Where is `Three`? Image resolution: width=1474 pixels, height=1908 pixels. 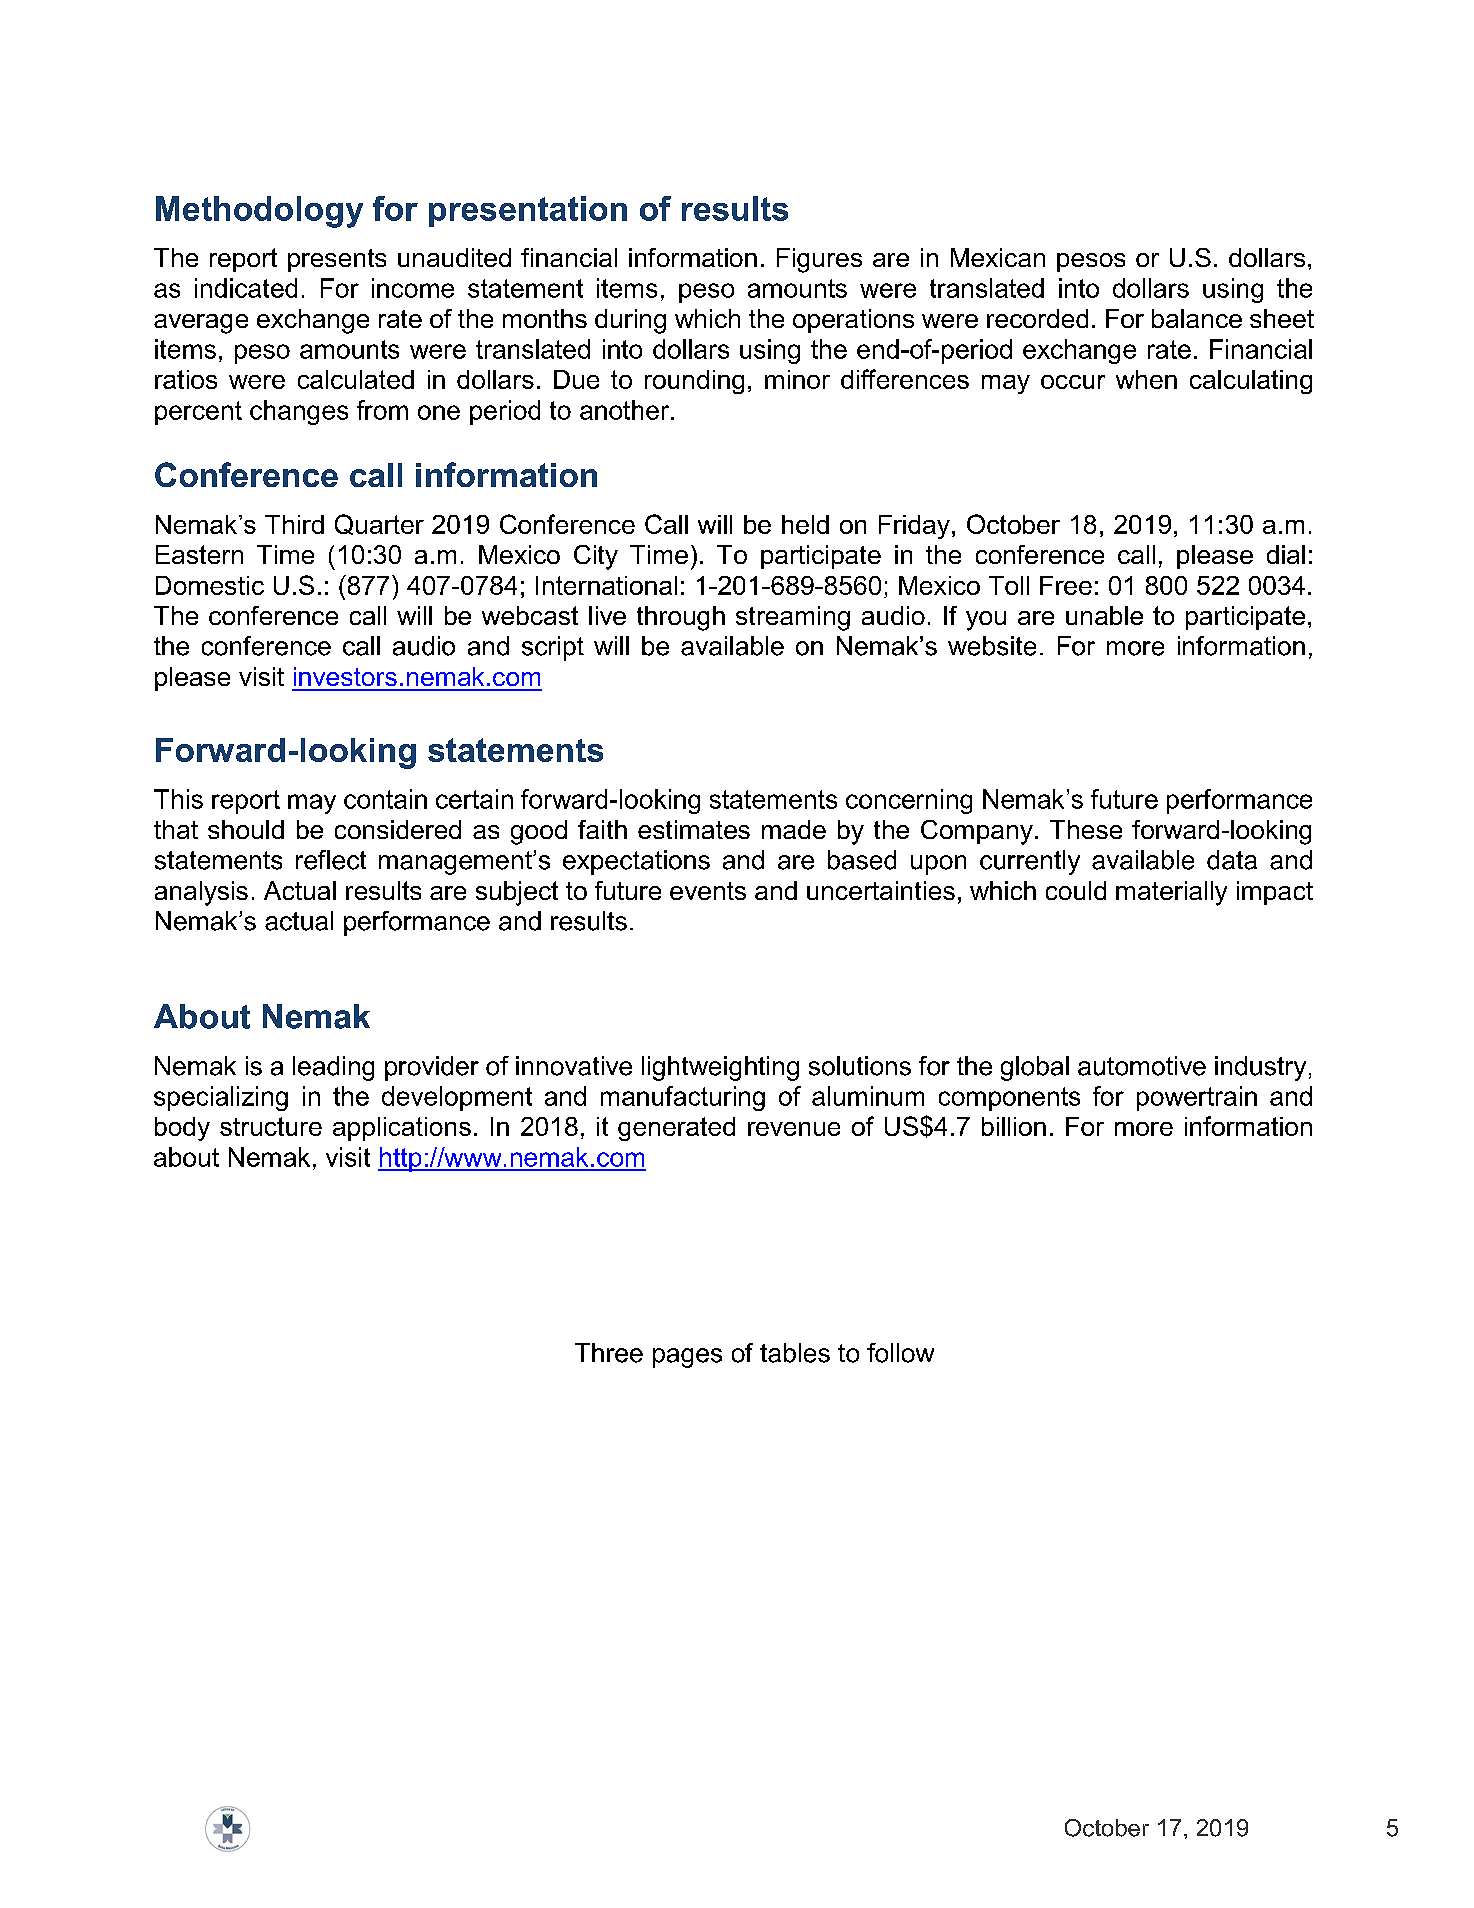 Three is located at coordinates (609, 1353).
